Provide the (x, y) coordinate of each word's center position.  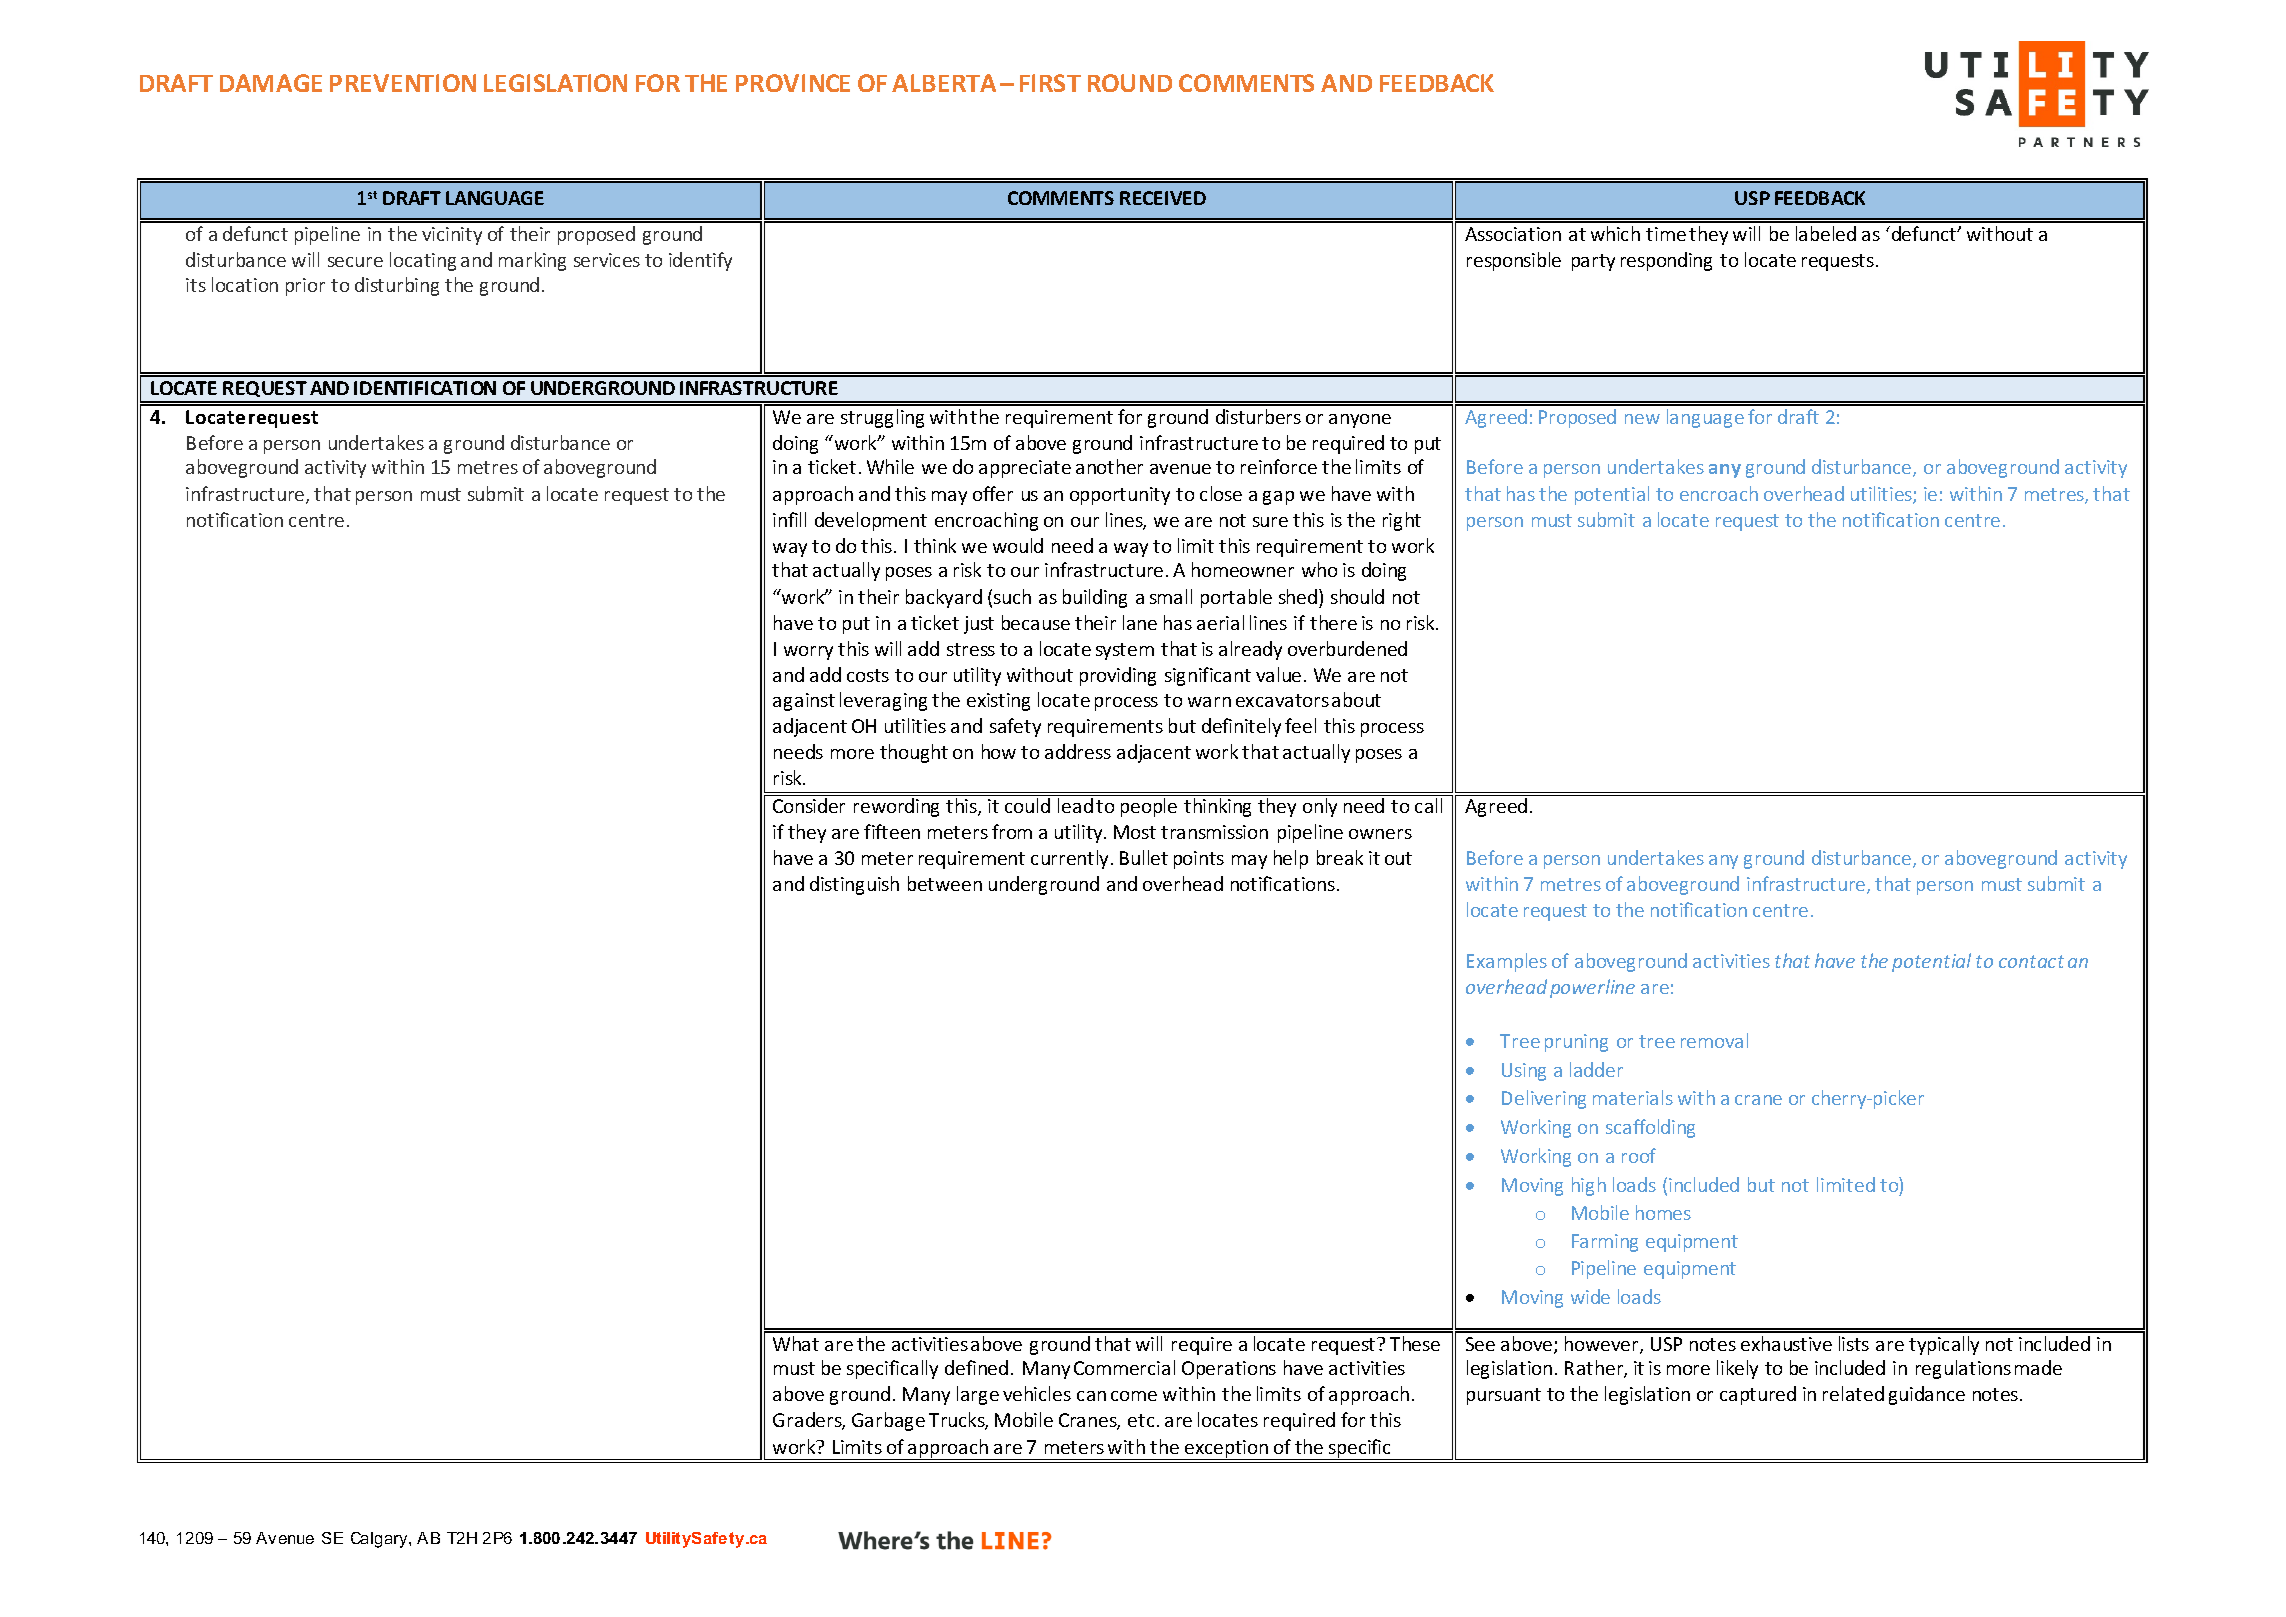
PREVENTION (403, 83)
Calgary (380, 1540)
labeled (1826, 233)
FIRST (1050, 83)
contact (2031, 961)
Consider (809, 805)
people (1149, 807)
